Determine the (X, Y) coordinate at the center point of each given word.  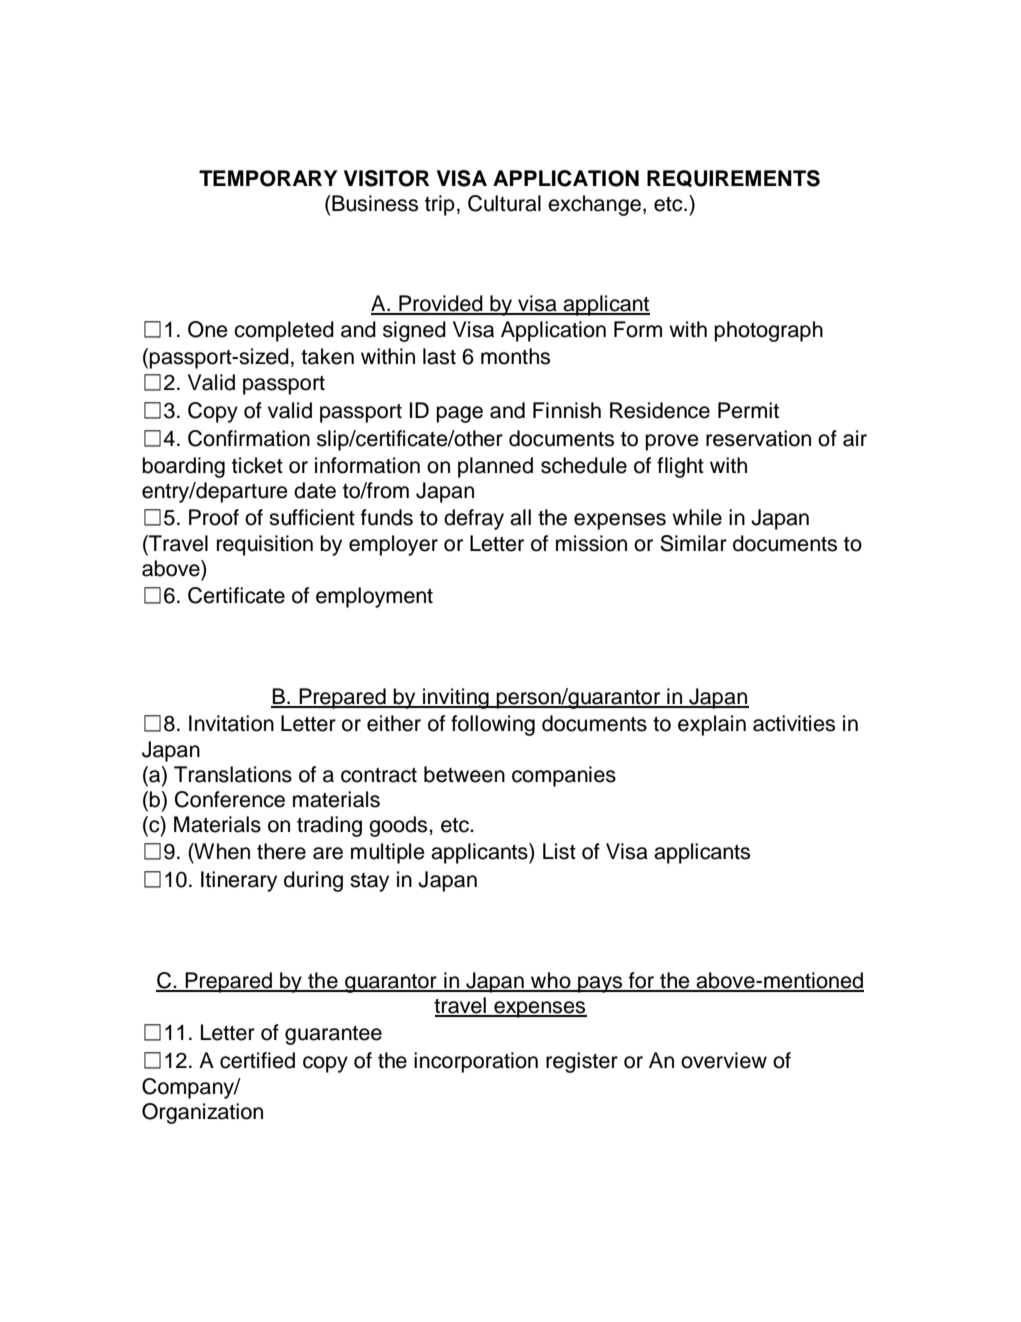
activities (794, 723)
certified (257, 1060)
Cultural (504, 203)
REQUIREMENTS (733, 178)
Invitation (231, 723)
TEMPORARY (268, 178)
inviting (456, 698)
